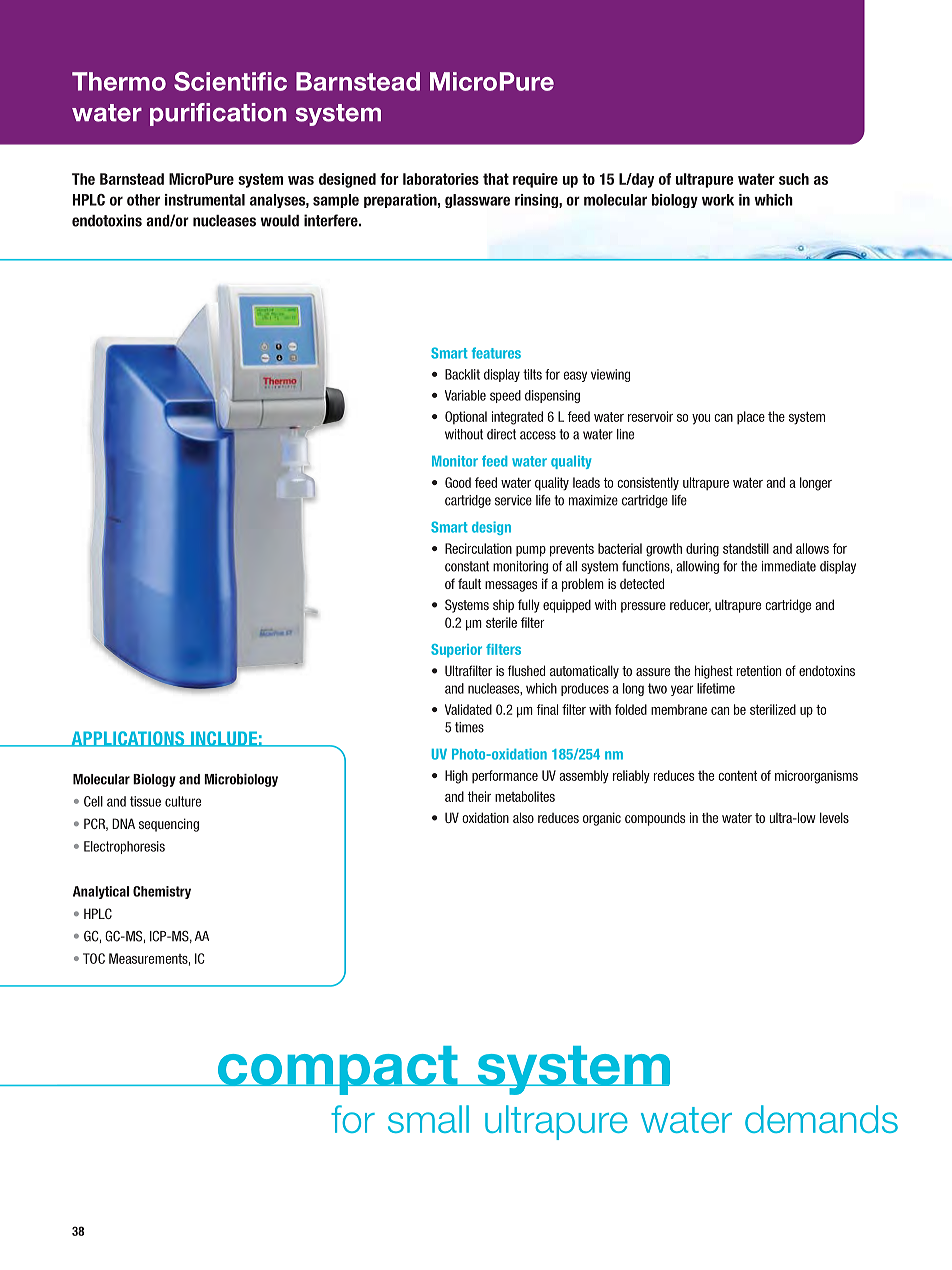 This page has width=952, height=1270. I want to click on Chemistry, so click(162, 892).
